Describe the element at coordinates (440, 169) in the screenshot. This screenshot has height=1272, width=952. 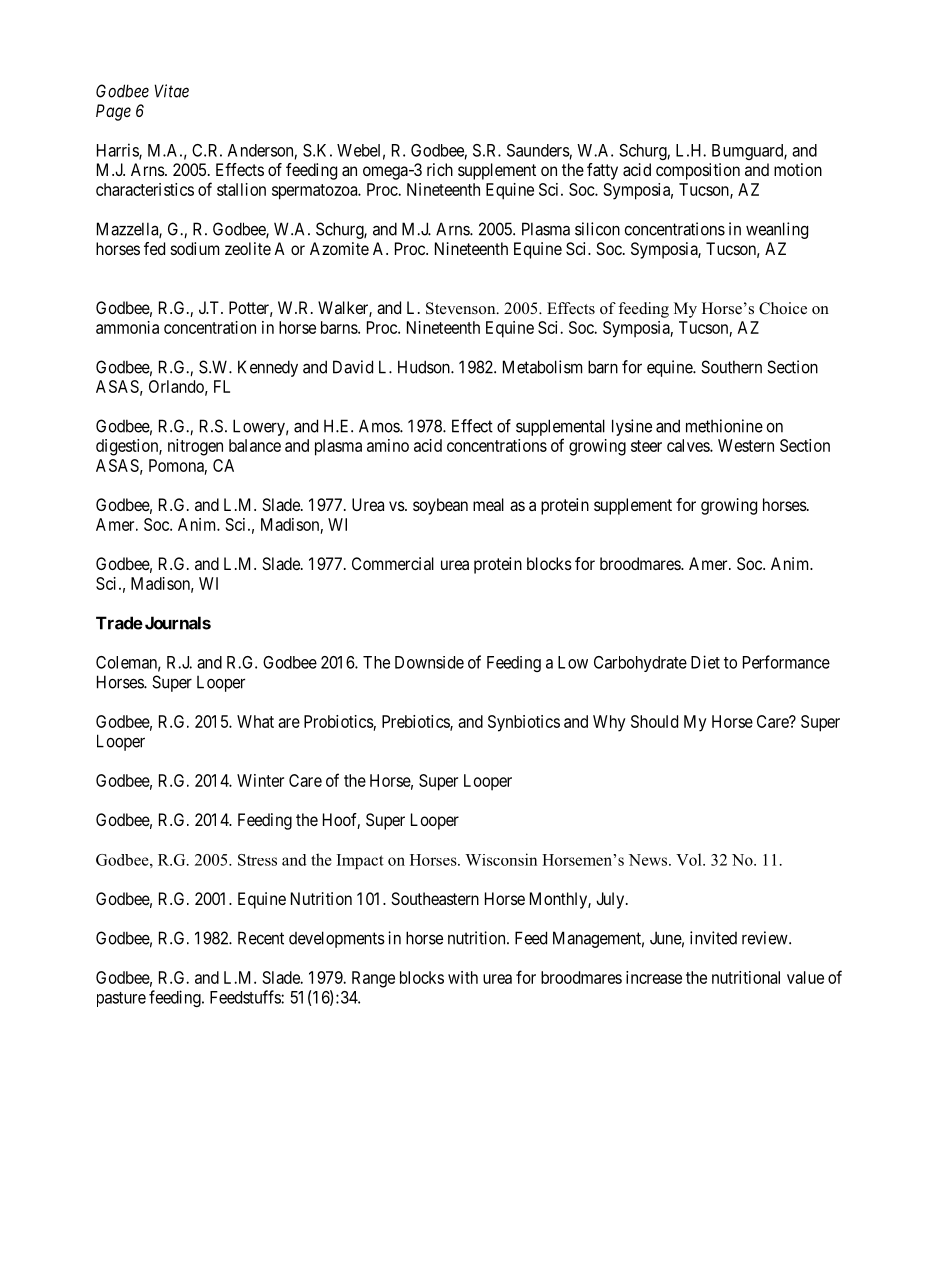
I see `rich` at that location.
